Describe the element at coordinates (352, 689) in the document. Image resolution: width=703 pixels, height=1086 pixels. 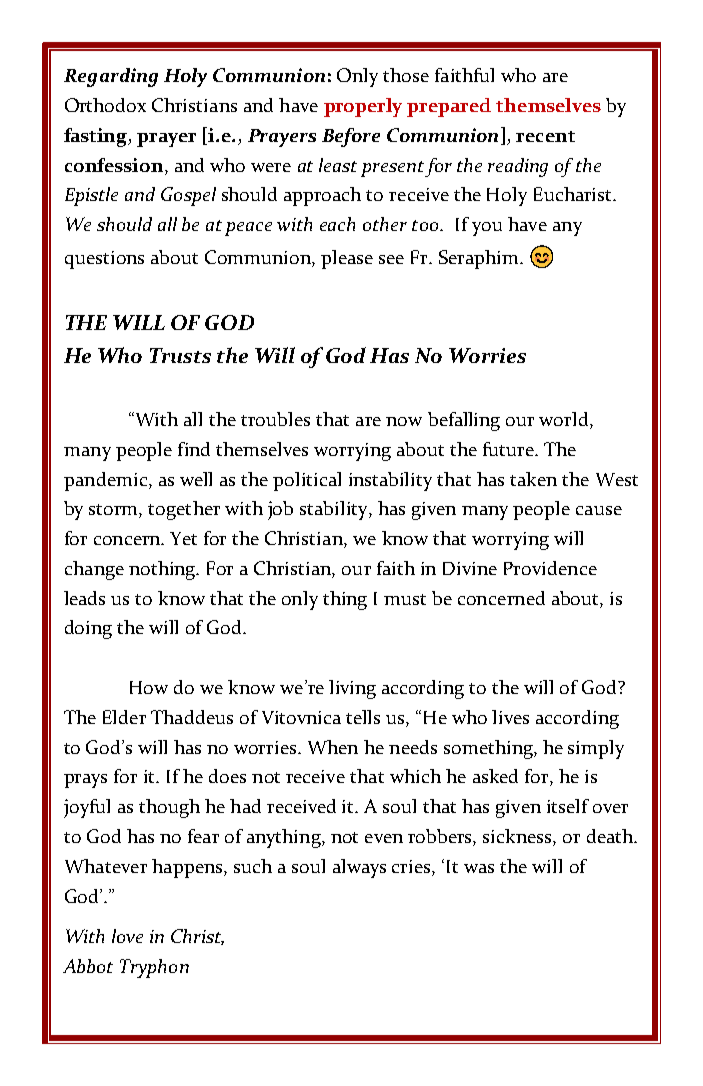
I see `living` at that location.
